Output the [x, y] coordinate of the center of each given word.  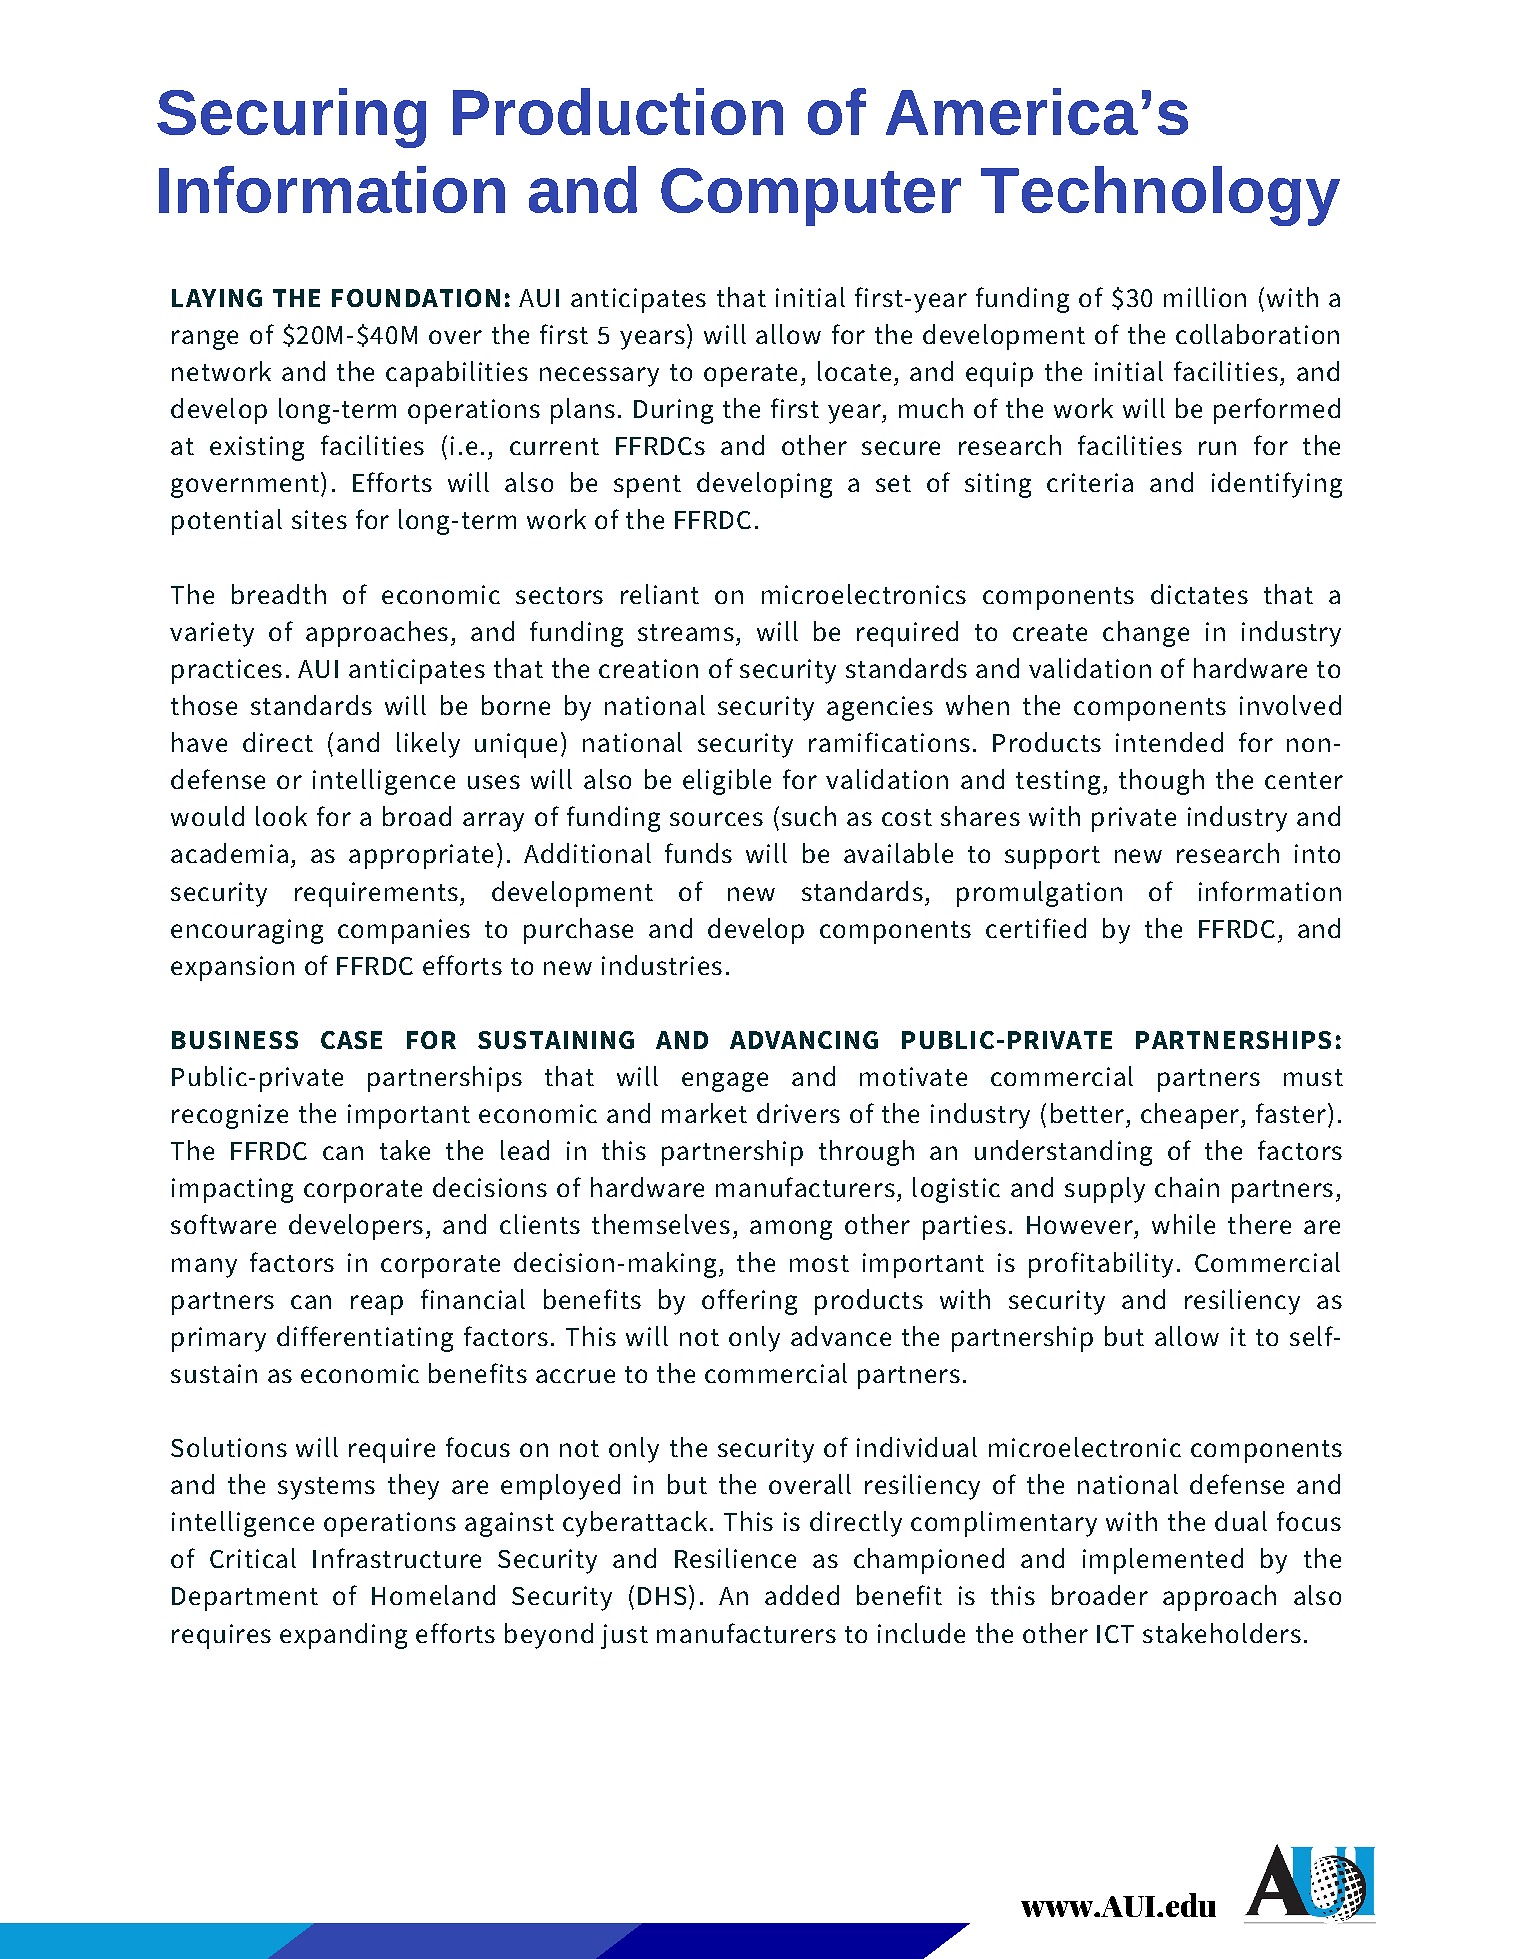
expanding [343, 1636]
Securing [291, 118]
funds [698, 853]
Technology [1160, 196]
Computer [811, 197]
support [1052, 857]
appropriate [421, 856]
